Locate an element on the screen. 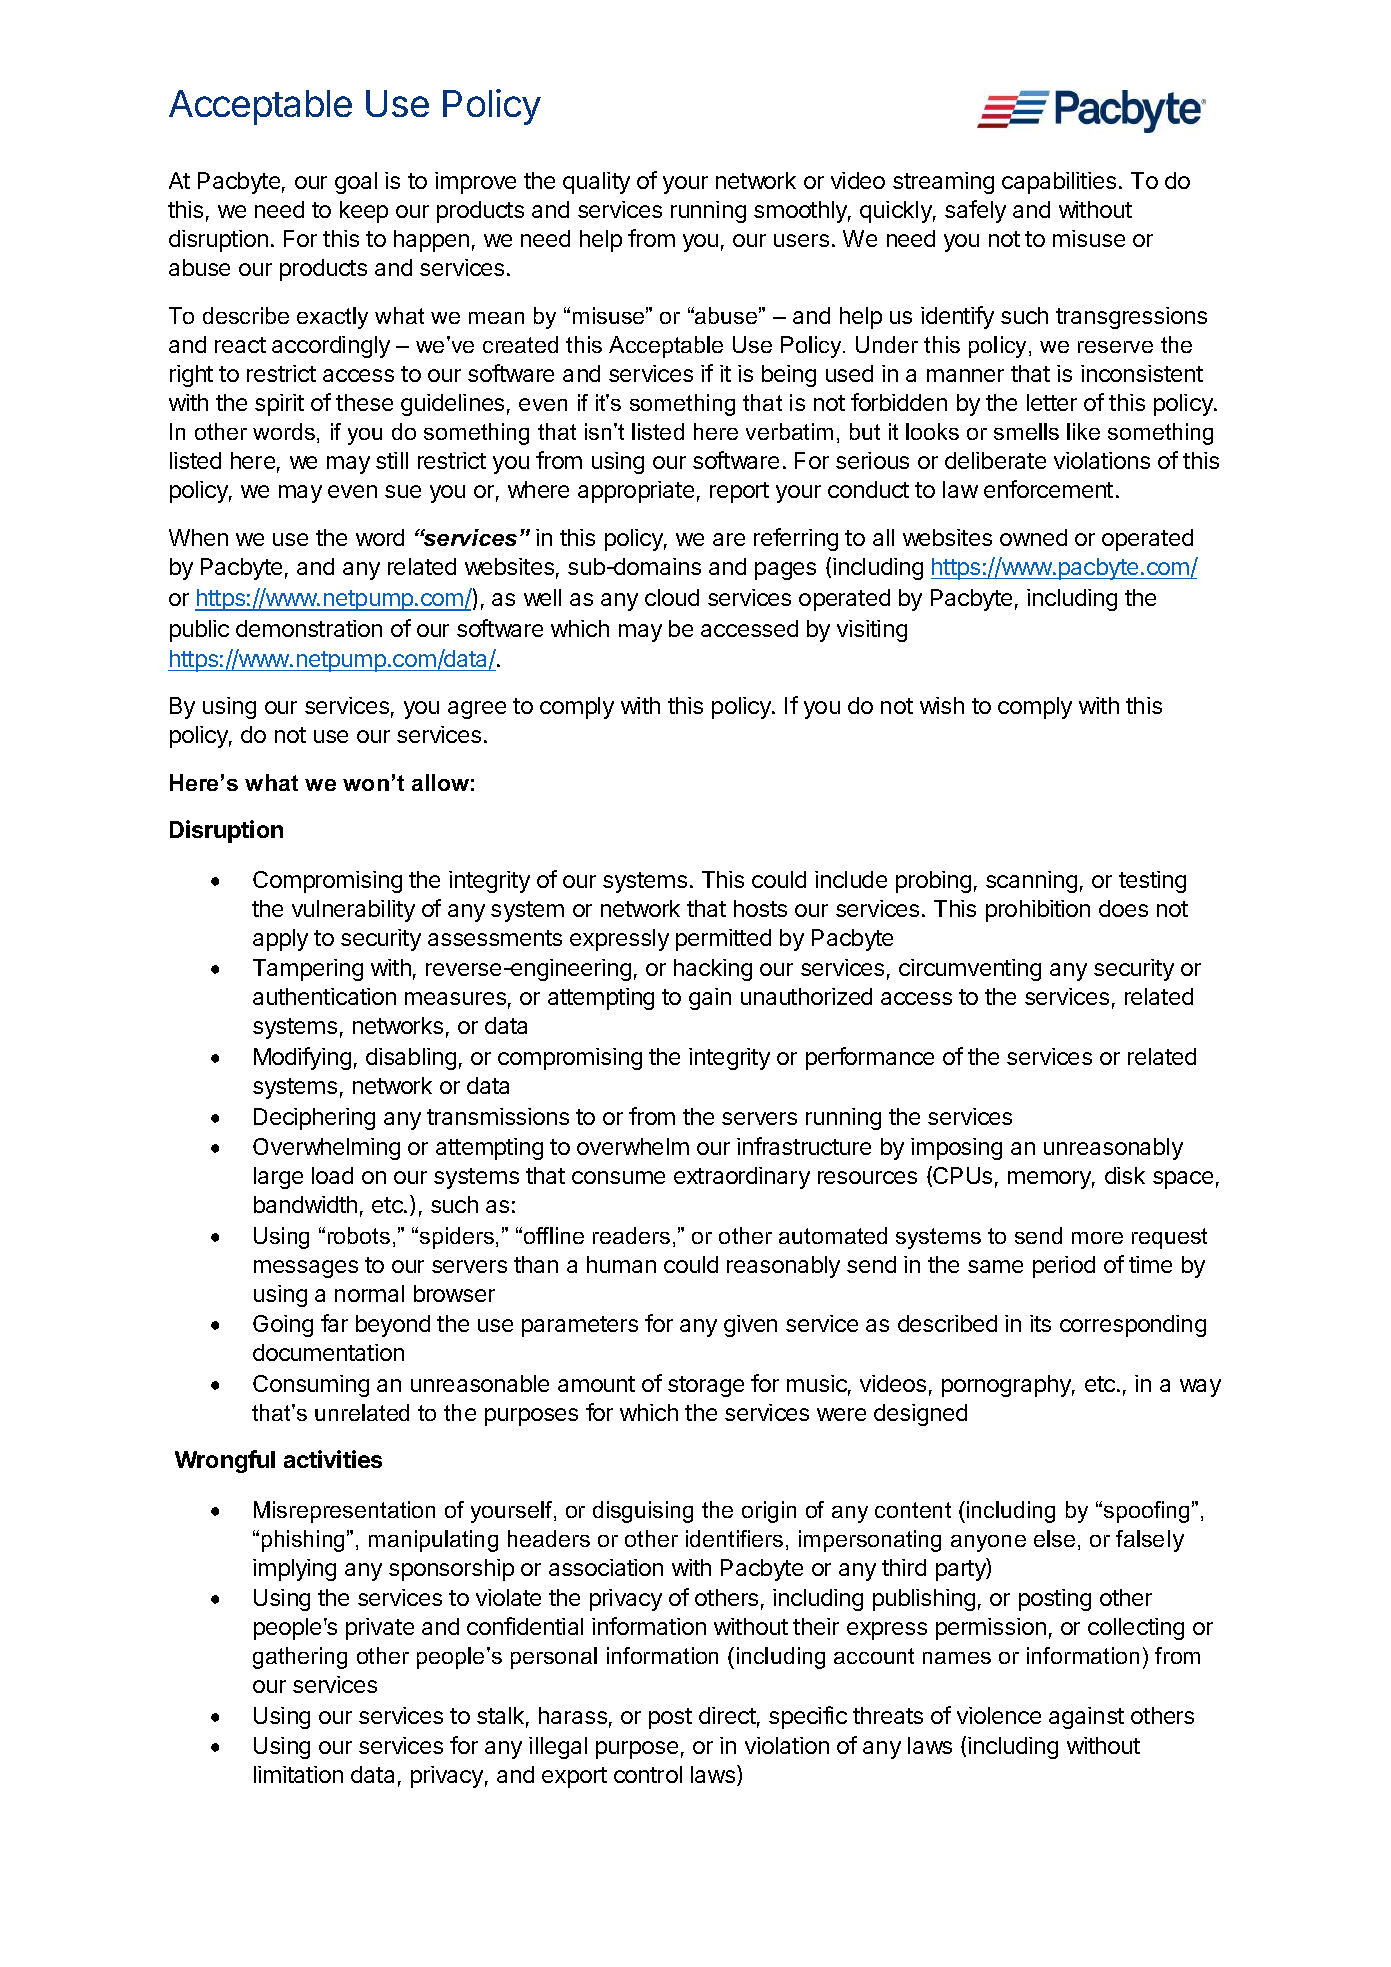  sue is located at coordinates (403, 491).
